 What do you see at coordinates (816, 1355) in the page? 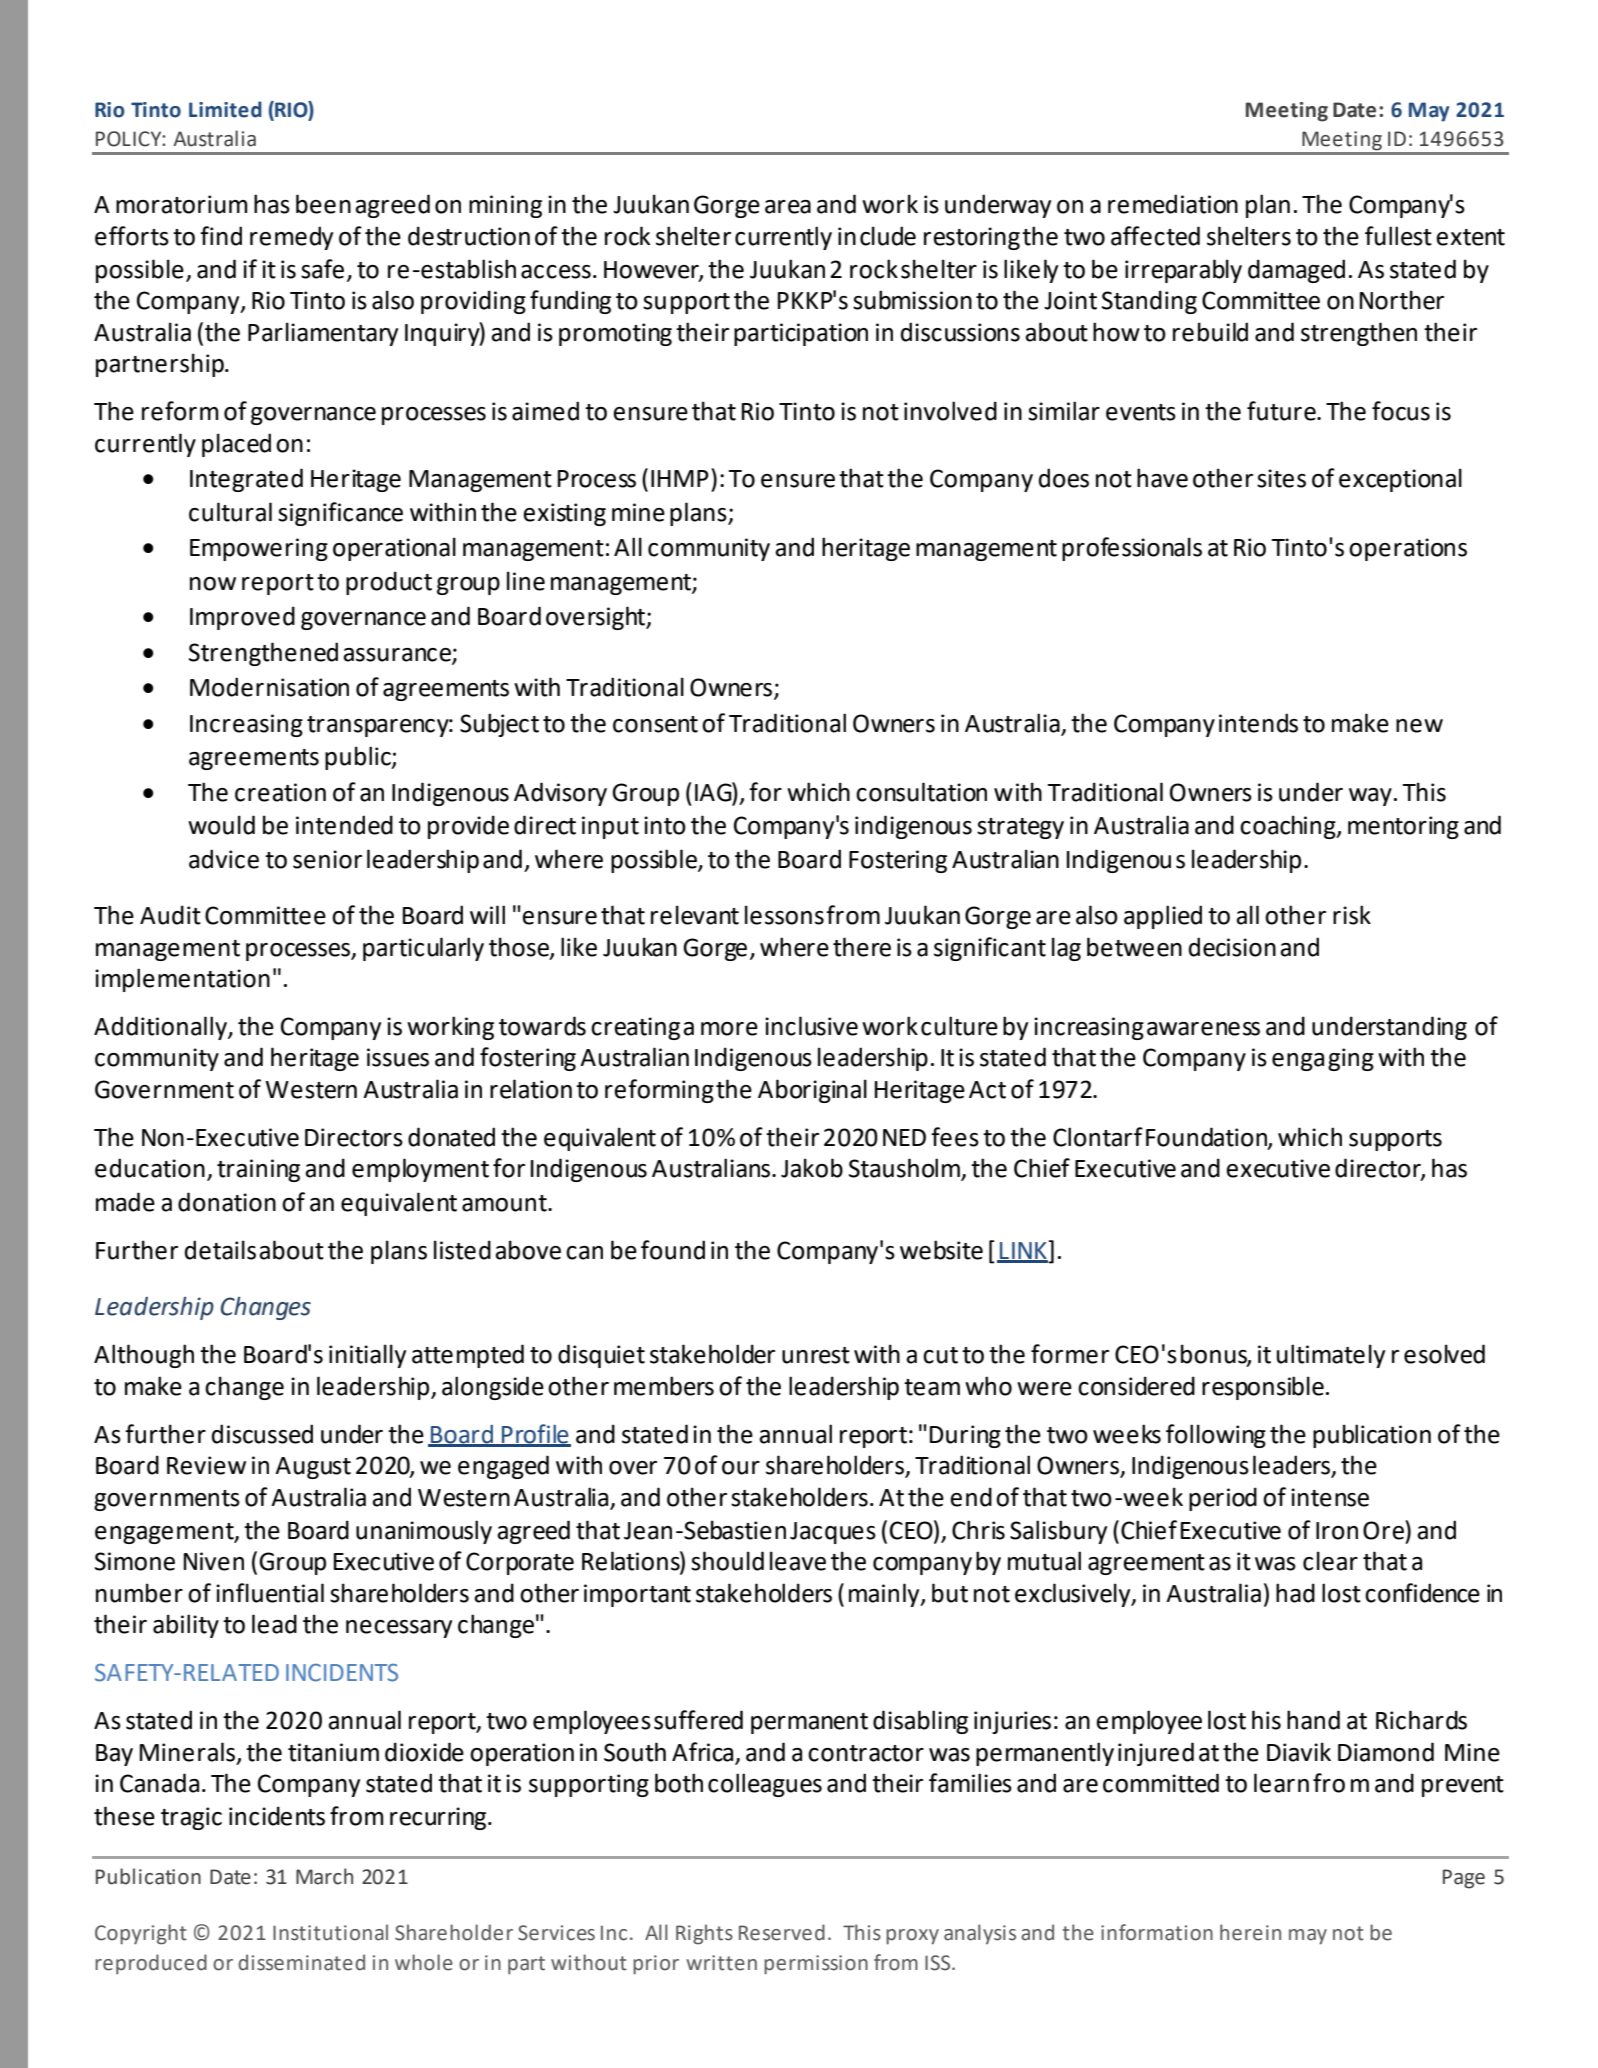
I see `unrest` at bounding box center [816, 1355].
